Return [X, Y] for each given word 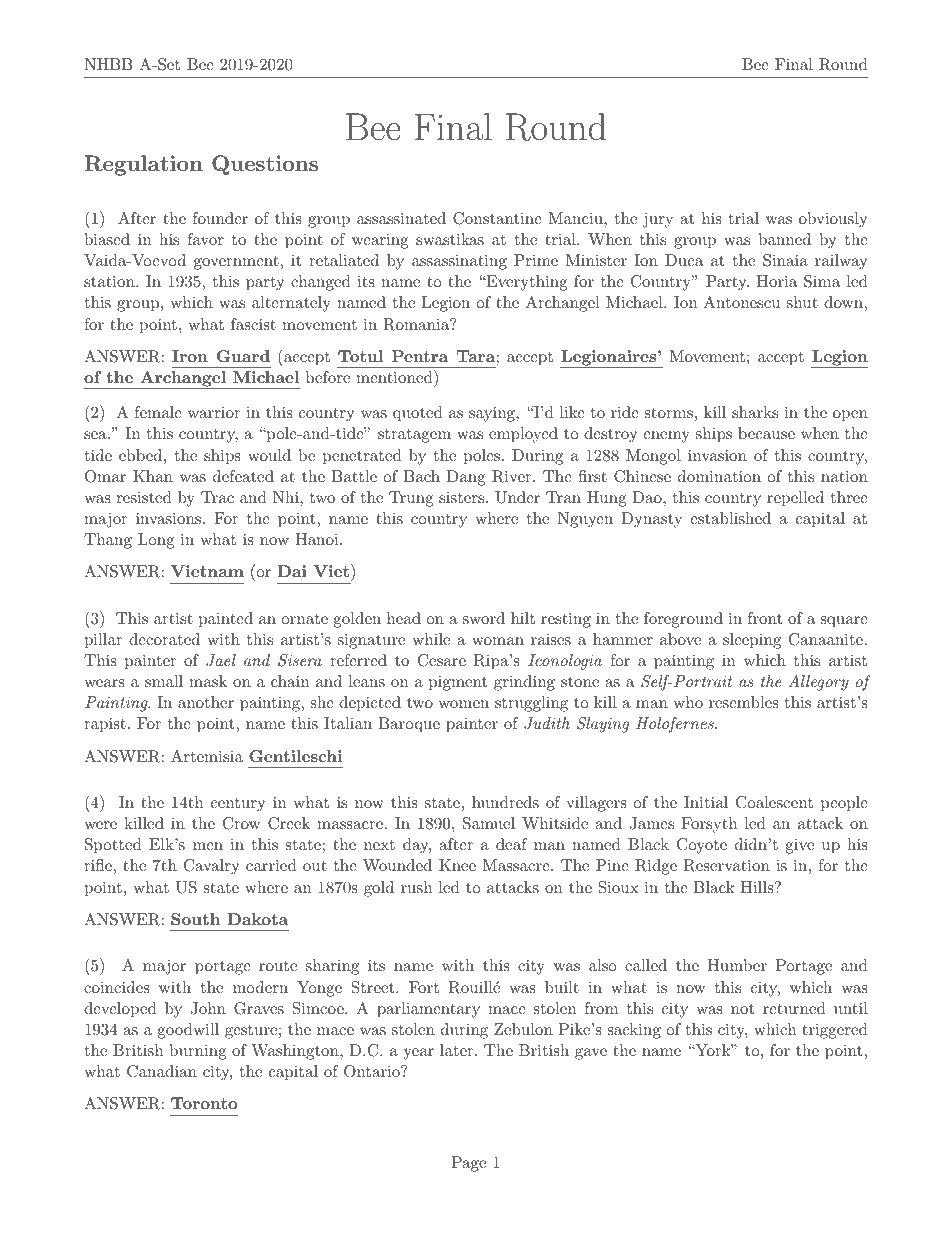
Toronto [204, 1103]
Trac [217, 497]
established [730, 518]
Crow [241, 823]
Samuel [489, 823]
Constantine [497, 218]
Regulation [144, 165]
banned [784, 239]
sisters [461, 497]
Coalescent [774, 802]
